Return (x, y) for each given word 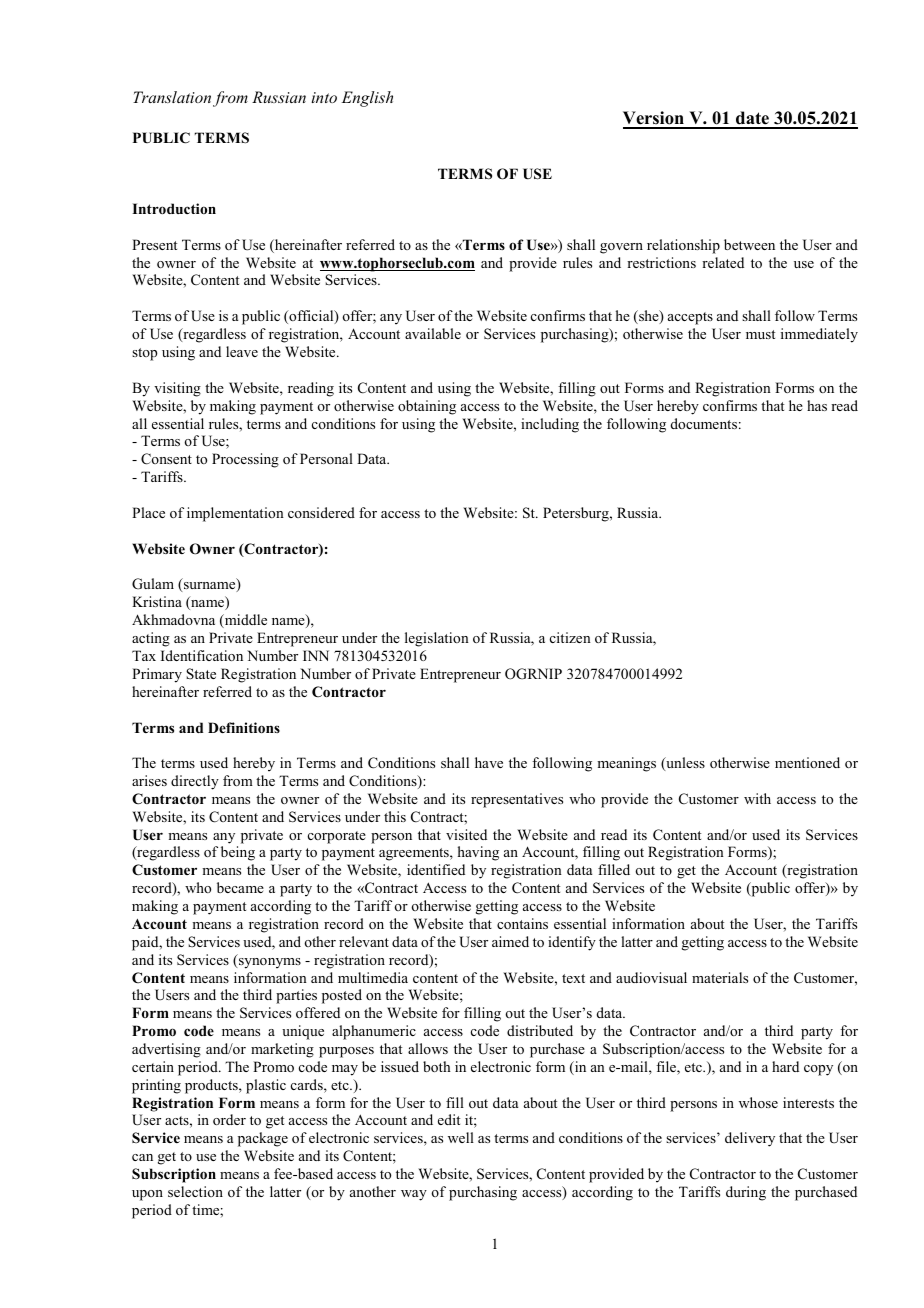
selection (195, 1191)
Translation (172, 97)
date (753, 119)
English (367, 99)
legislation (437, 639)
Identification (202, 655)
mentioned (807, 762)
